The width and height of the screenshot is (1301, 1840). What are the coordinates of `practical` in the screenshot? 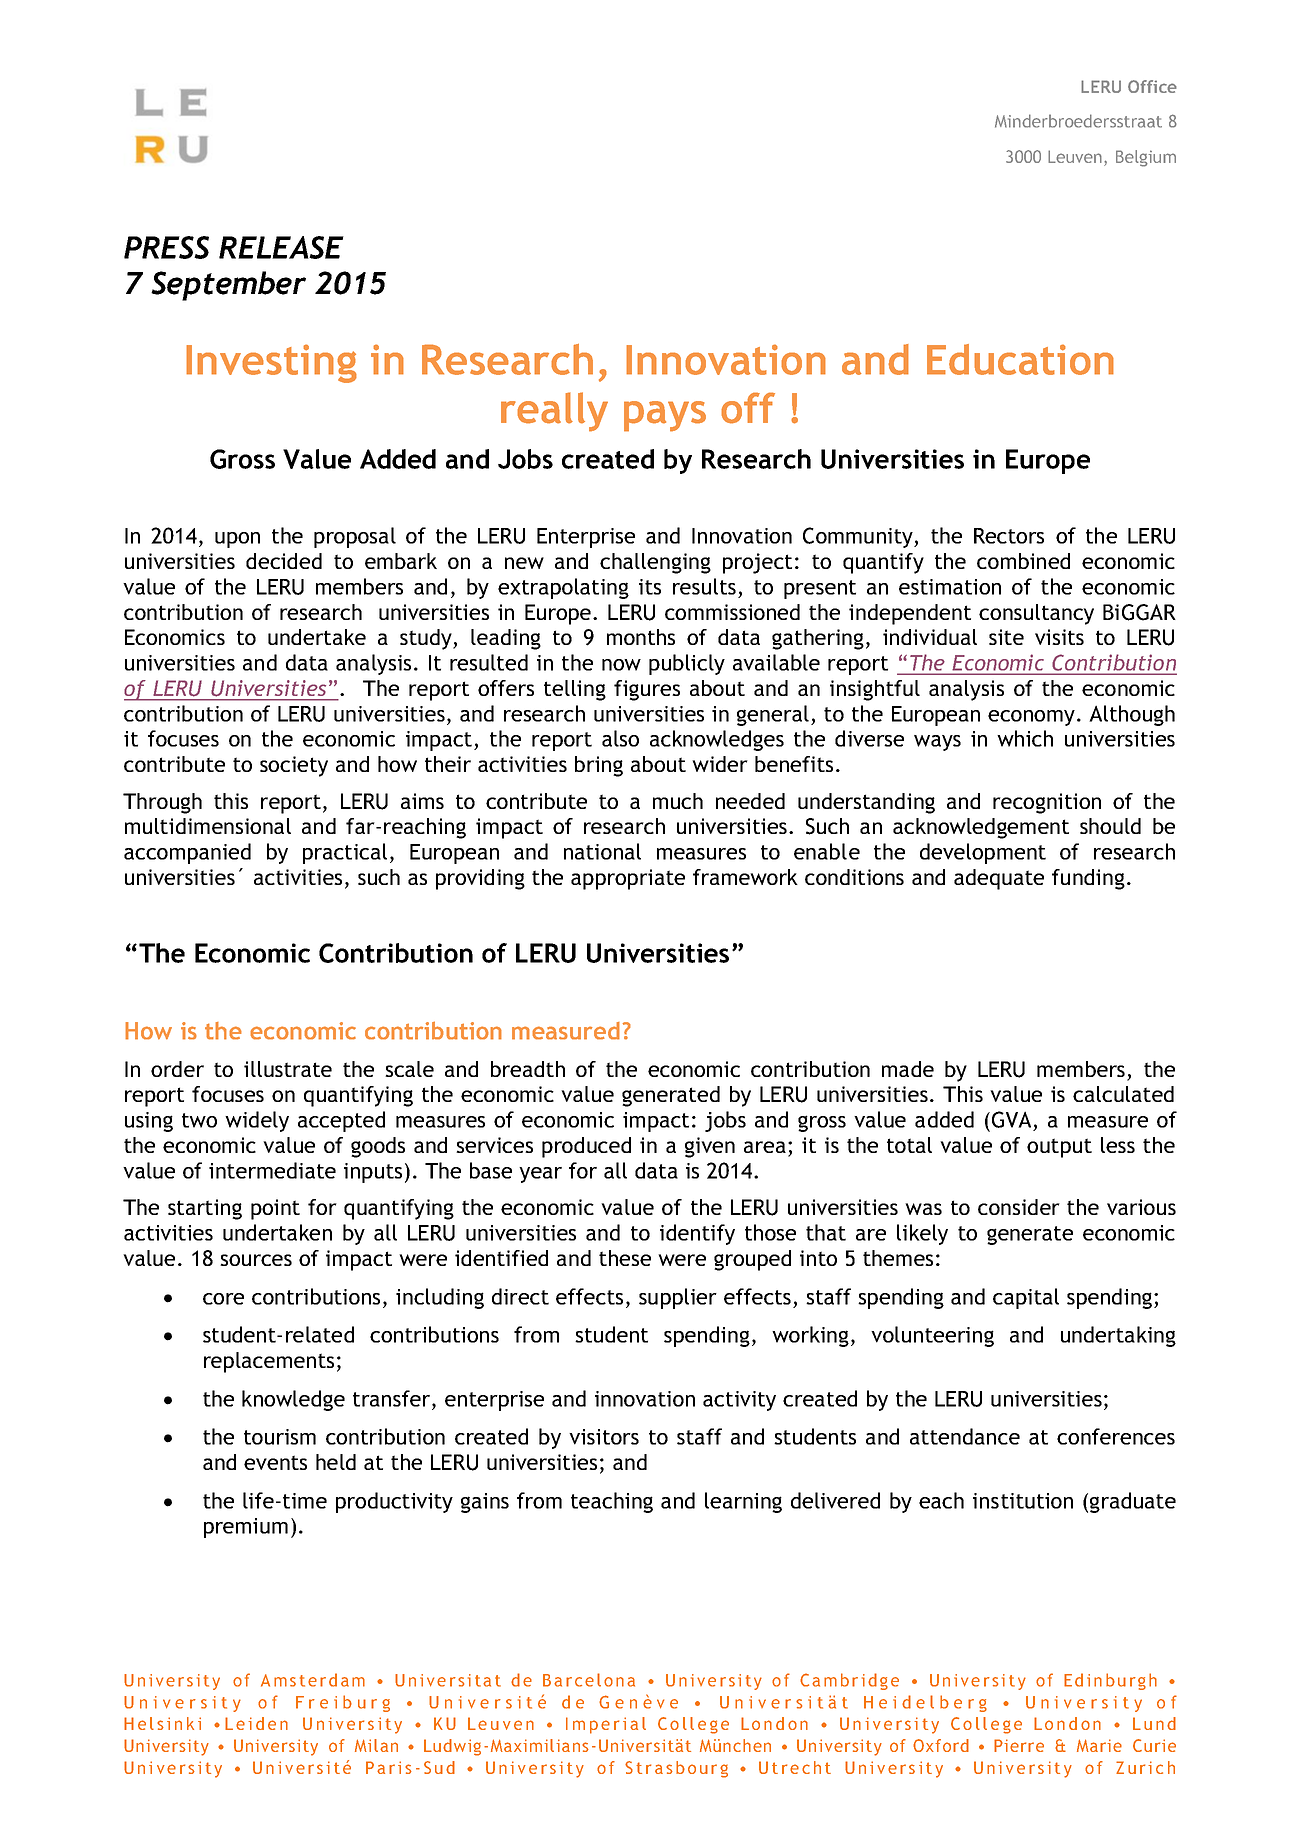 It's located at (345, 853).
